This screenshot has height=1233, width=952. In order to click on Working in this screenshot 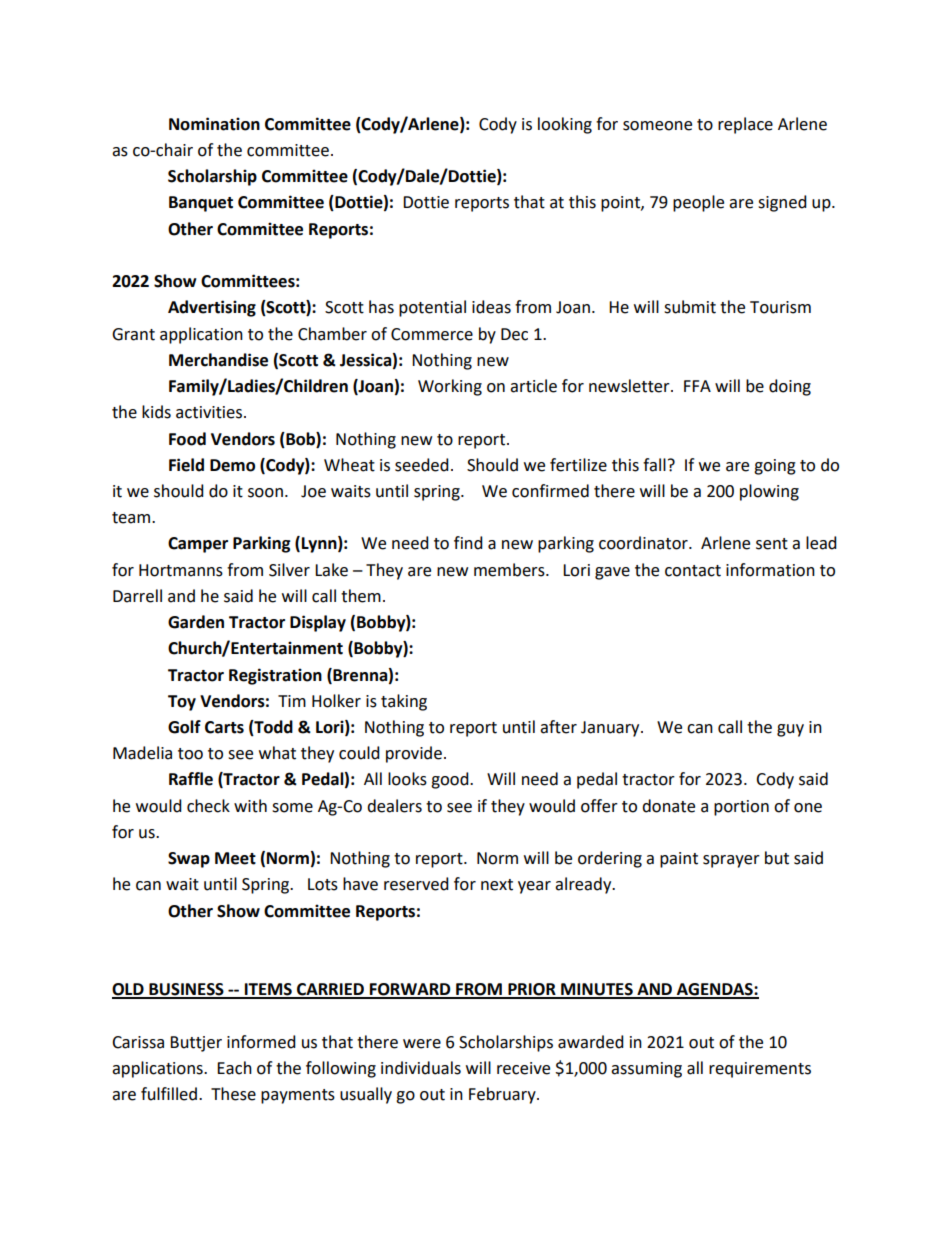, I will do `click(450, 387)`.
